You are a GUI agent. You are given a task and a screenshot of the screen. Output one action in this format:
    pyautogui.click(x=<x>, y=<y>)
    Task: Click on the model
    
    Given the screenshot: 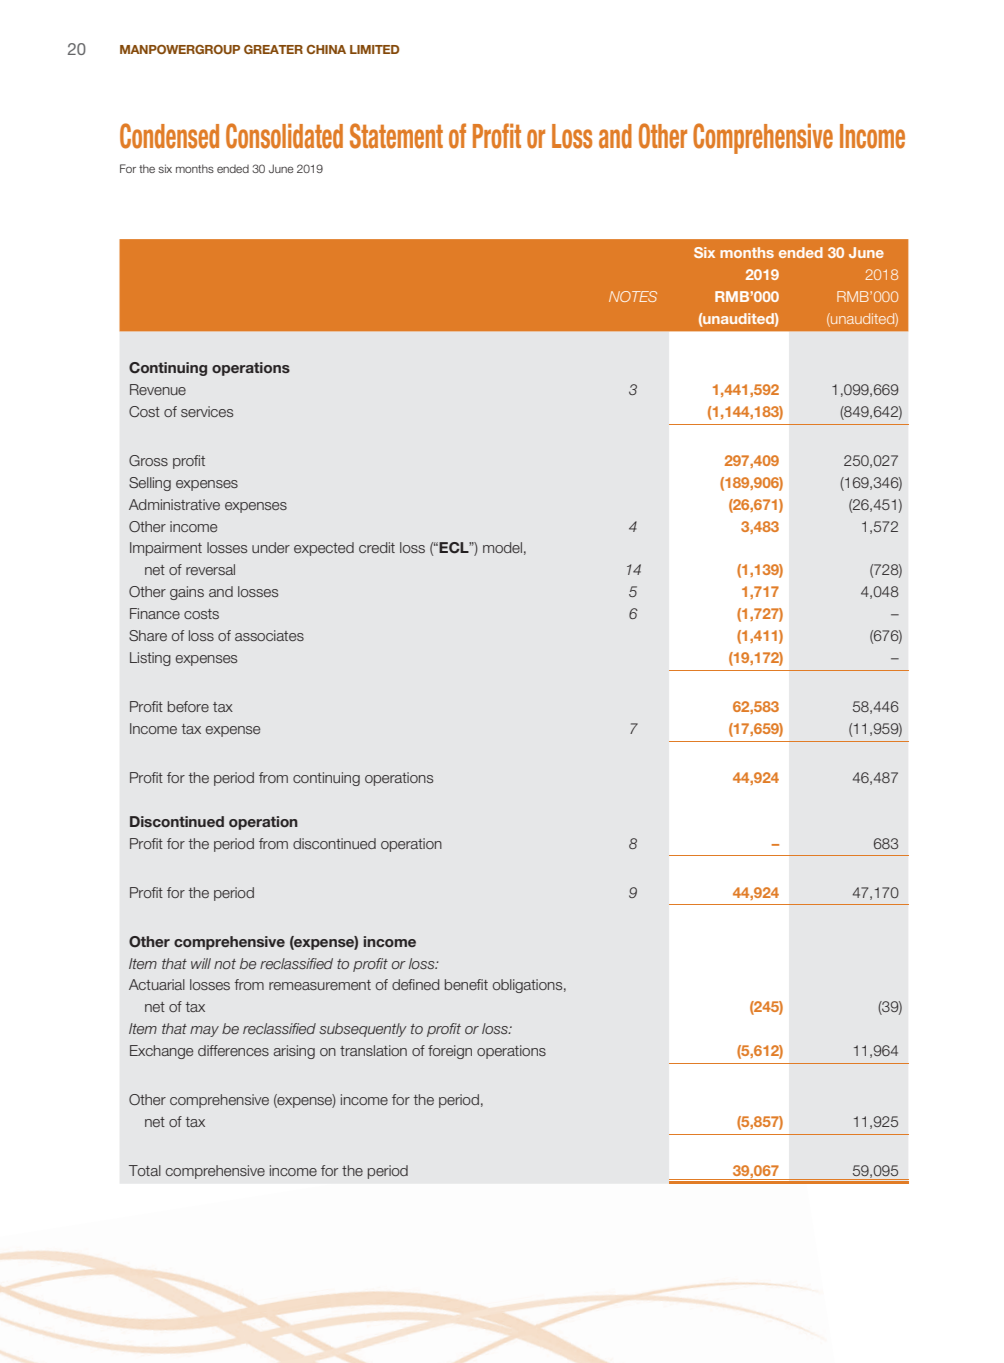 What is the action you would take?
    pyautogui.click(x=502, y=547)
